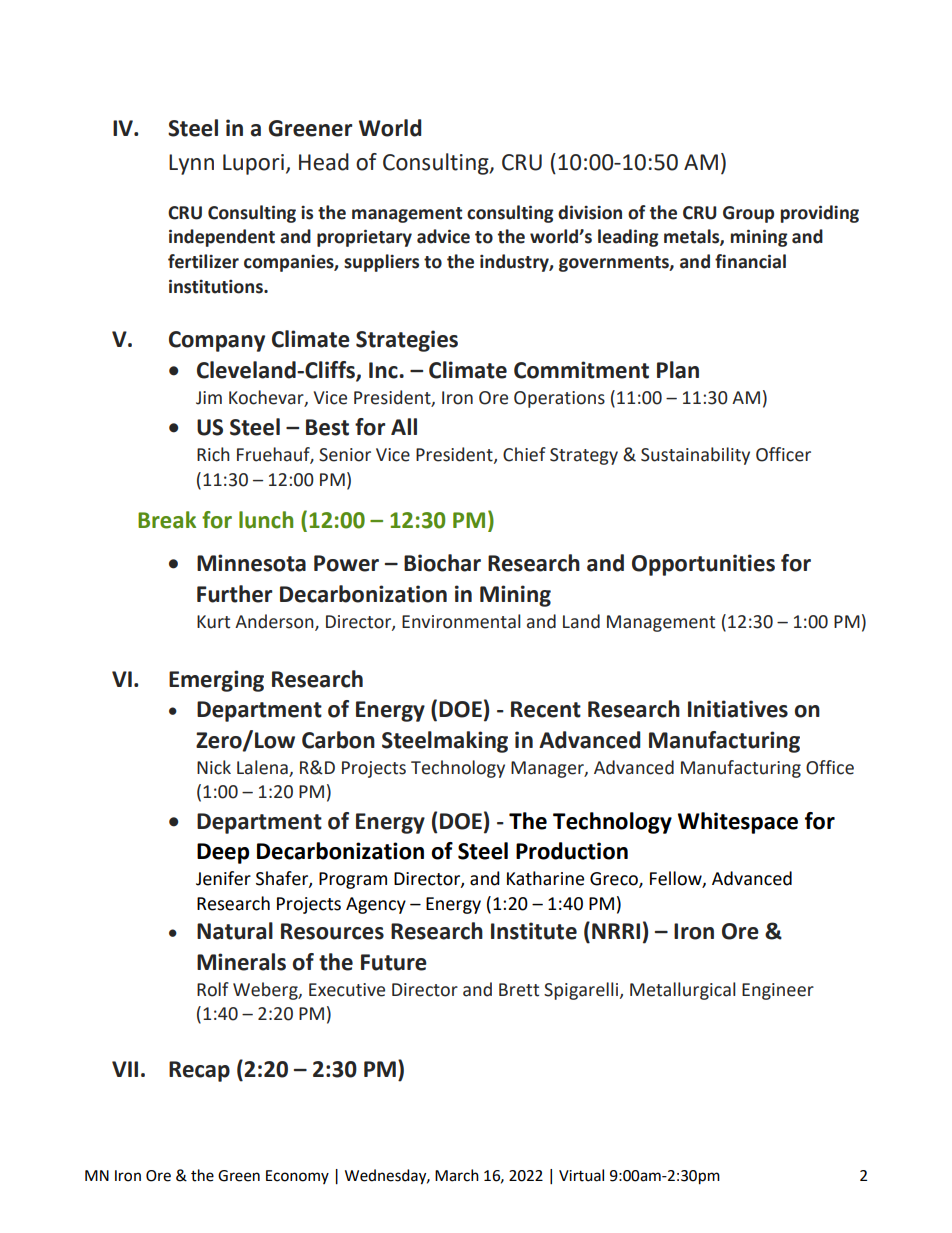  I want to click on division, so click(590, 212).
